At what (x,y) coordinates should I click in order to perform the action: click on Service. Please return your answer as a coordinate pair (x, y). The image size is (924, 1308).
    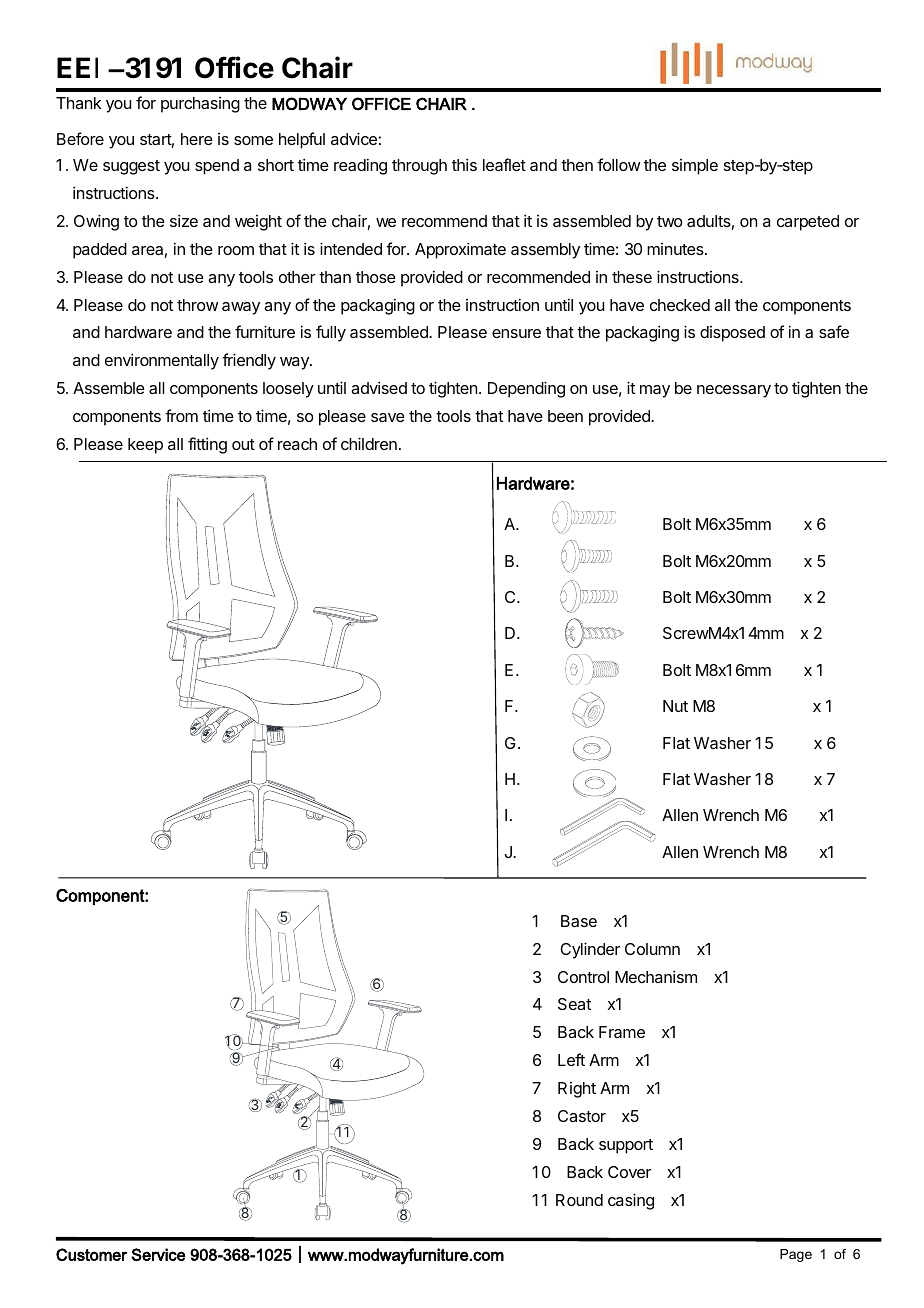
    Looking at the image, I should click on (159, 1254).
